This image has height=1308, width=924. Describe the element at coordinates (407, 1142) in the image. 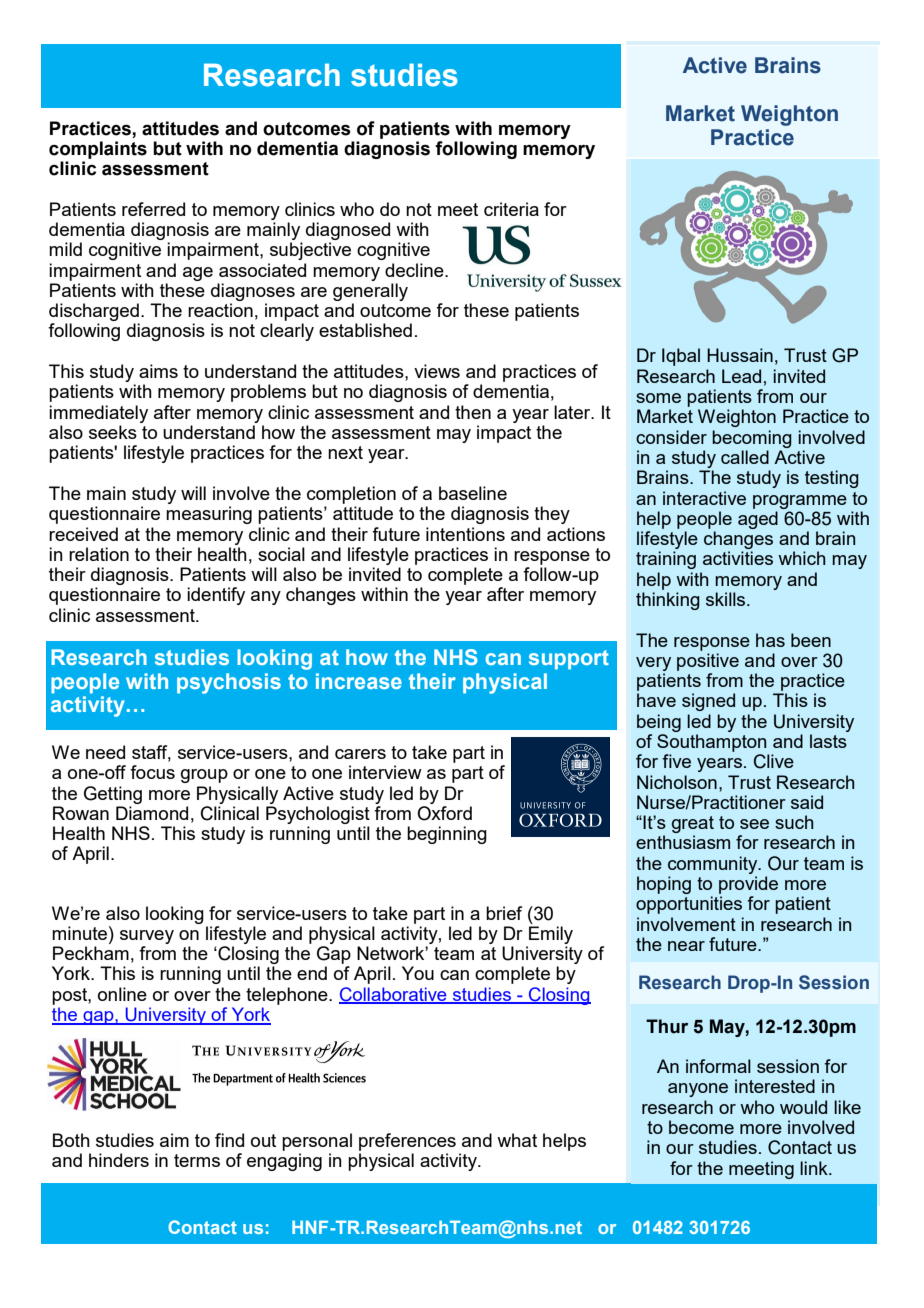

I see `preferences` at that location.
